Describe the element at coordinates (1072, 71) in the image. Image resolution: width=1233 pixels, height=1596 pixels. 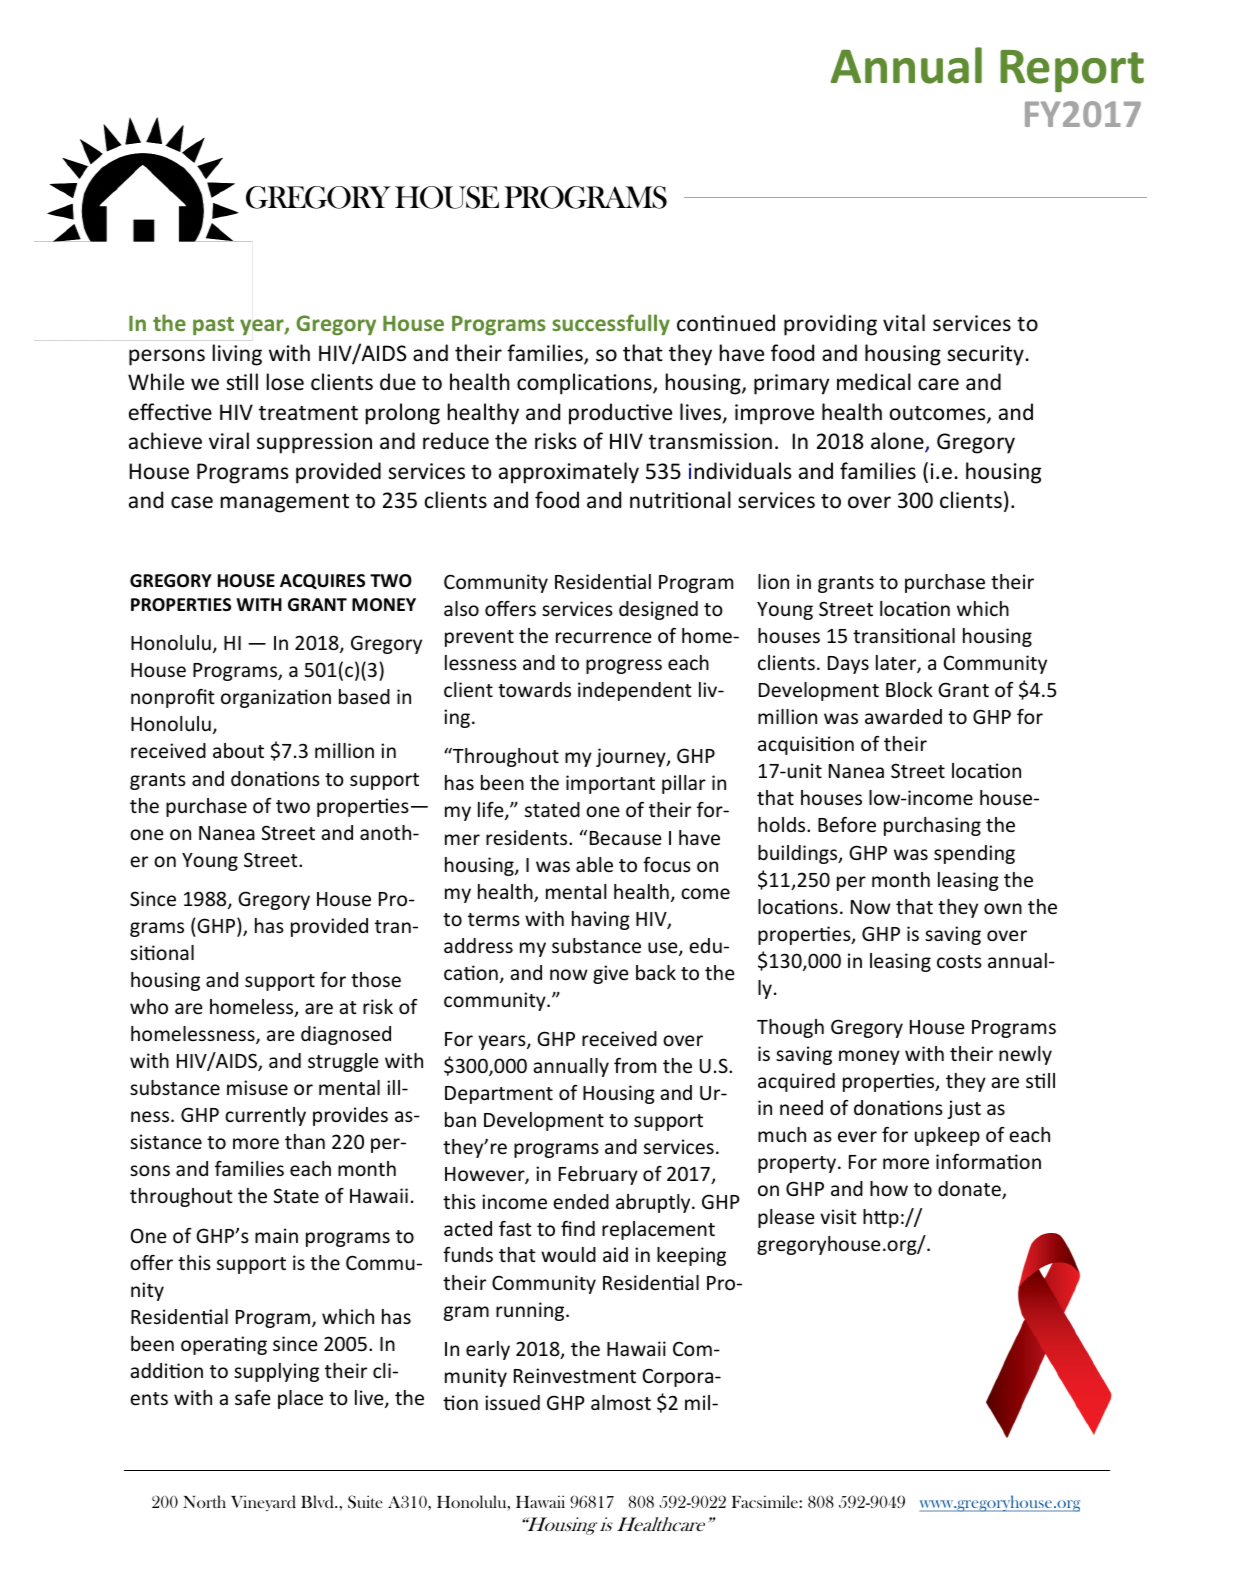
I see `Report` at that location.
